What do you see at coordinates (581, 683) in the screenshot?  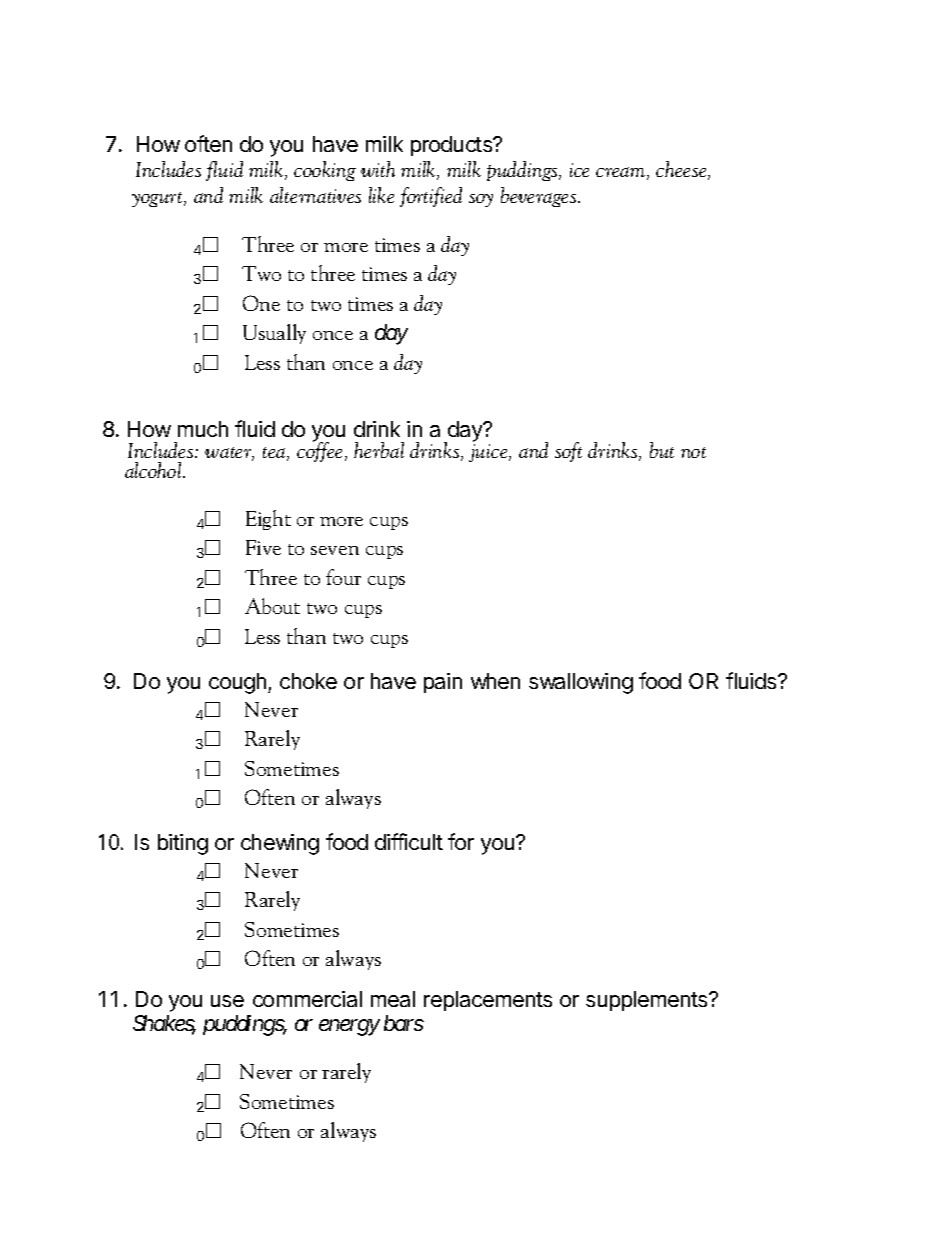 I see `swallowing` at bounding box center [581, 683].
